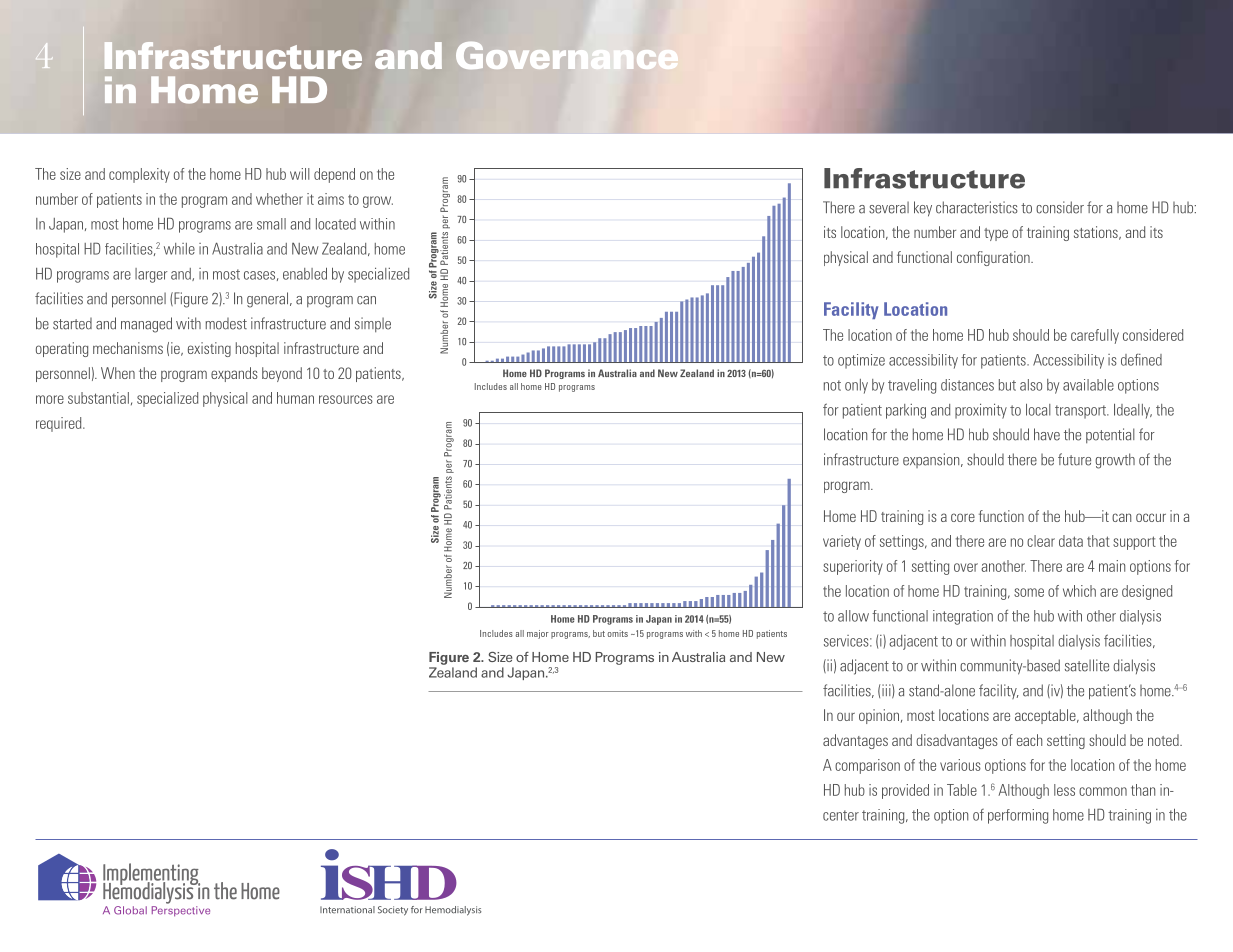 The image size is (1233, 952). I want to click on aims, so click(331, 199).
